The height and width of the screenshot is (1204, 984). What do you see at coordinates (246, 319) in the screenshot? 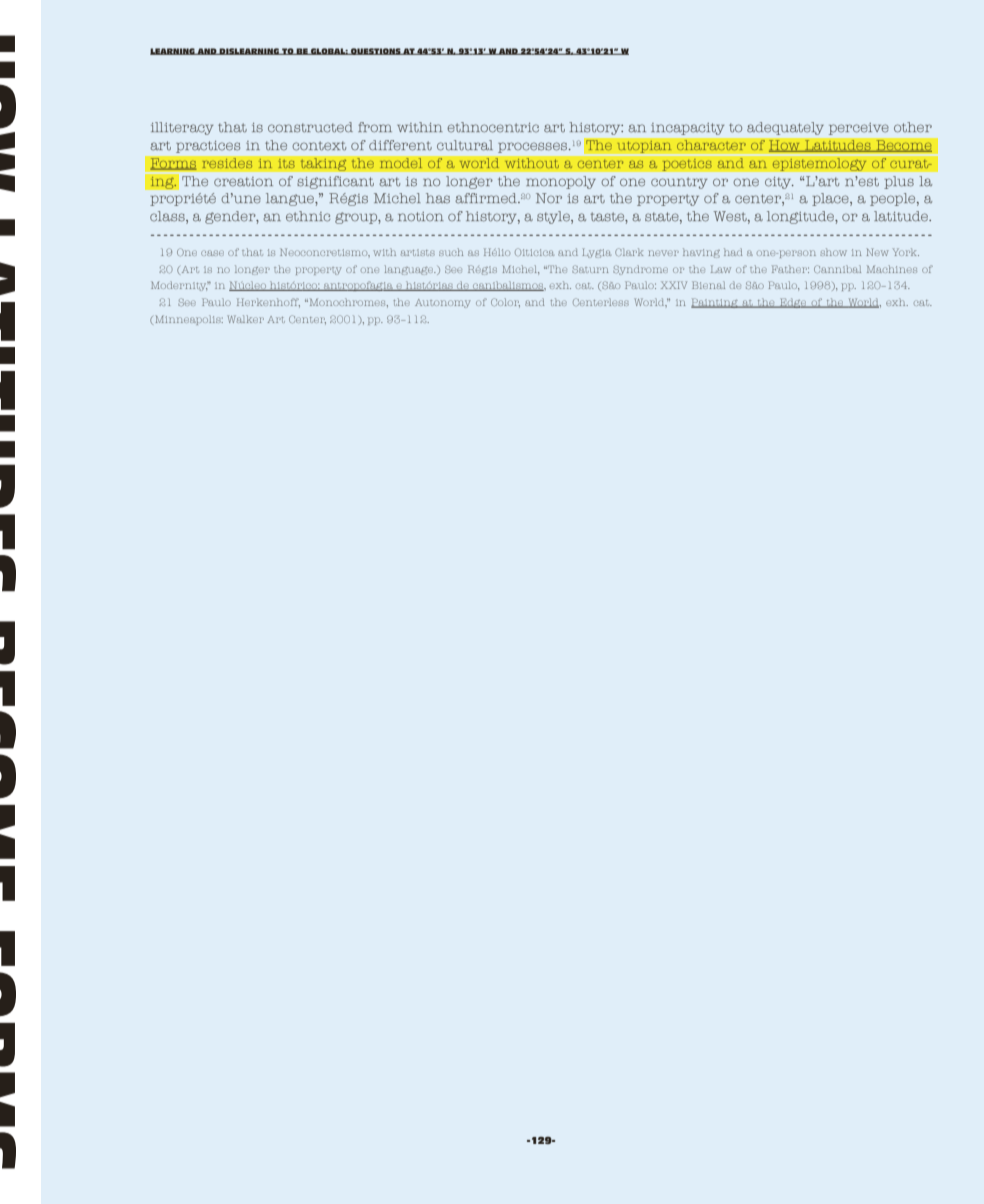
I see `Walker` at bounding box center [246, 319].
